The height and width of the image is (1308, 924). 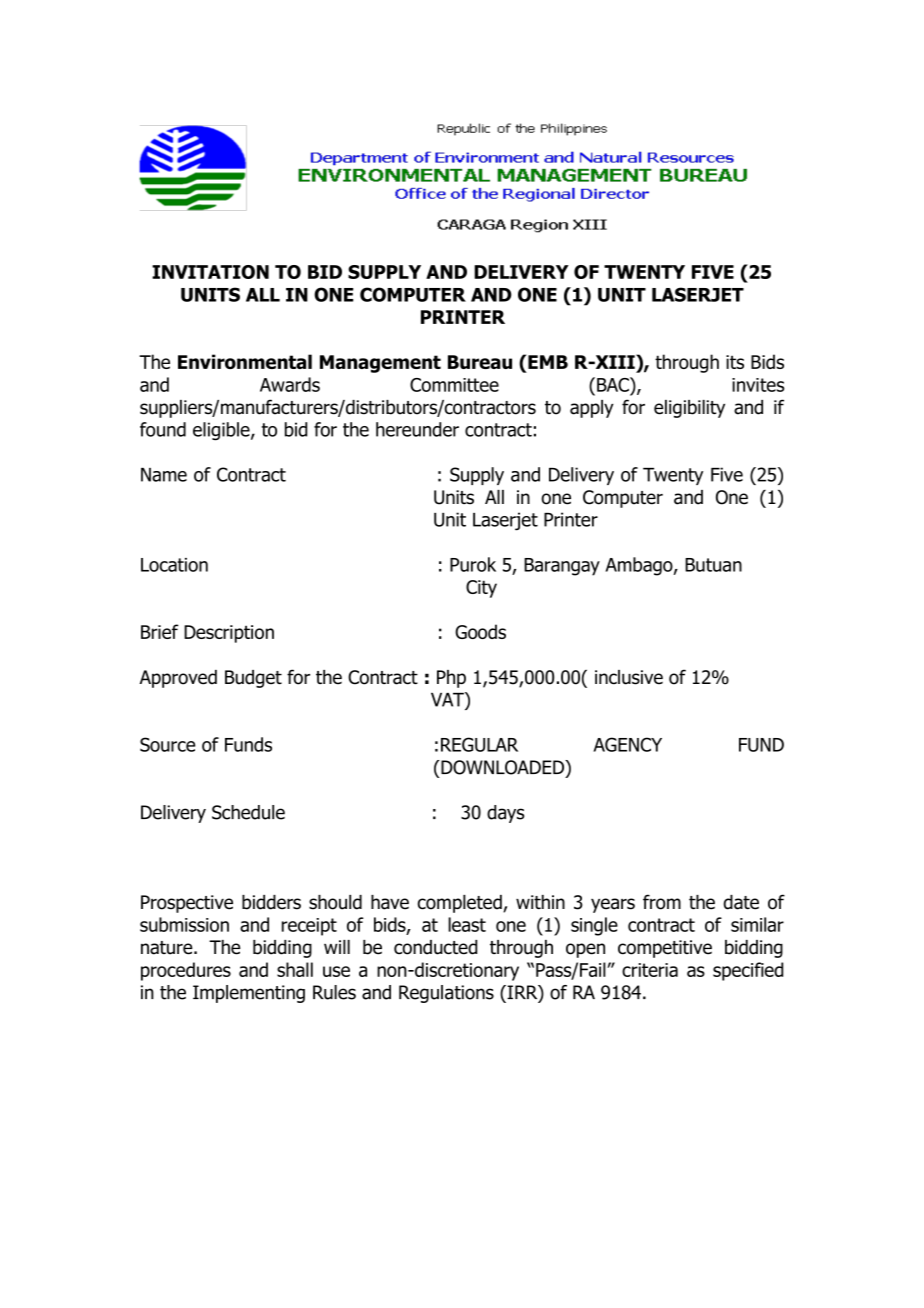 What do you see at coordinates (650, 970) in the image?
I see `criteria` at bounding box center [650, 970].
